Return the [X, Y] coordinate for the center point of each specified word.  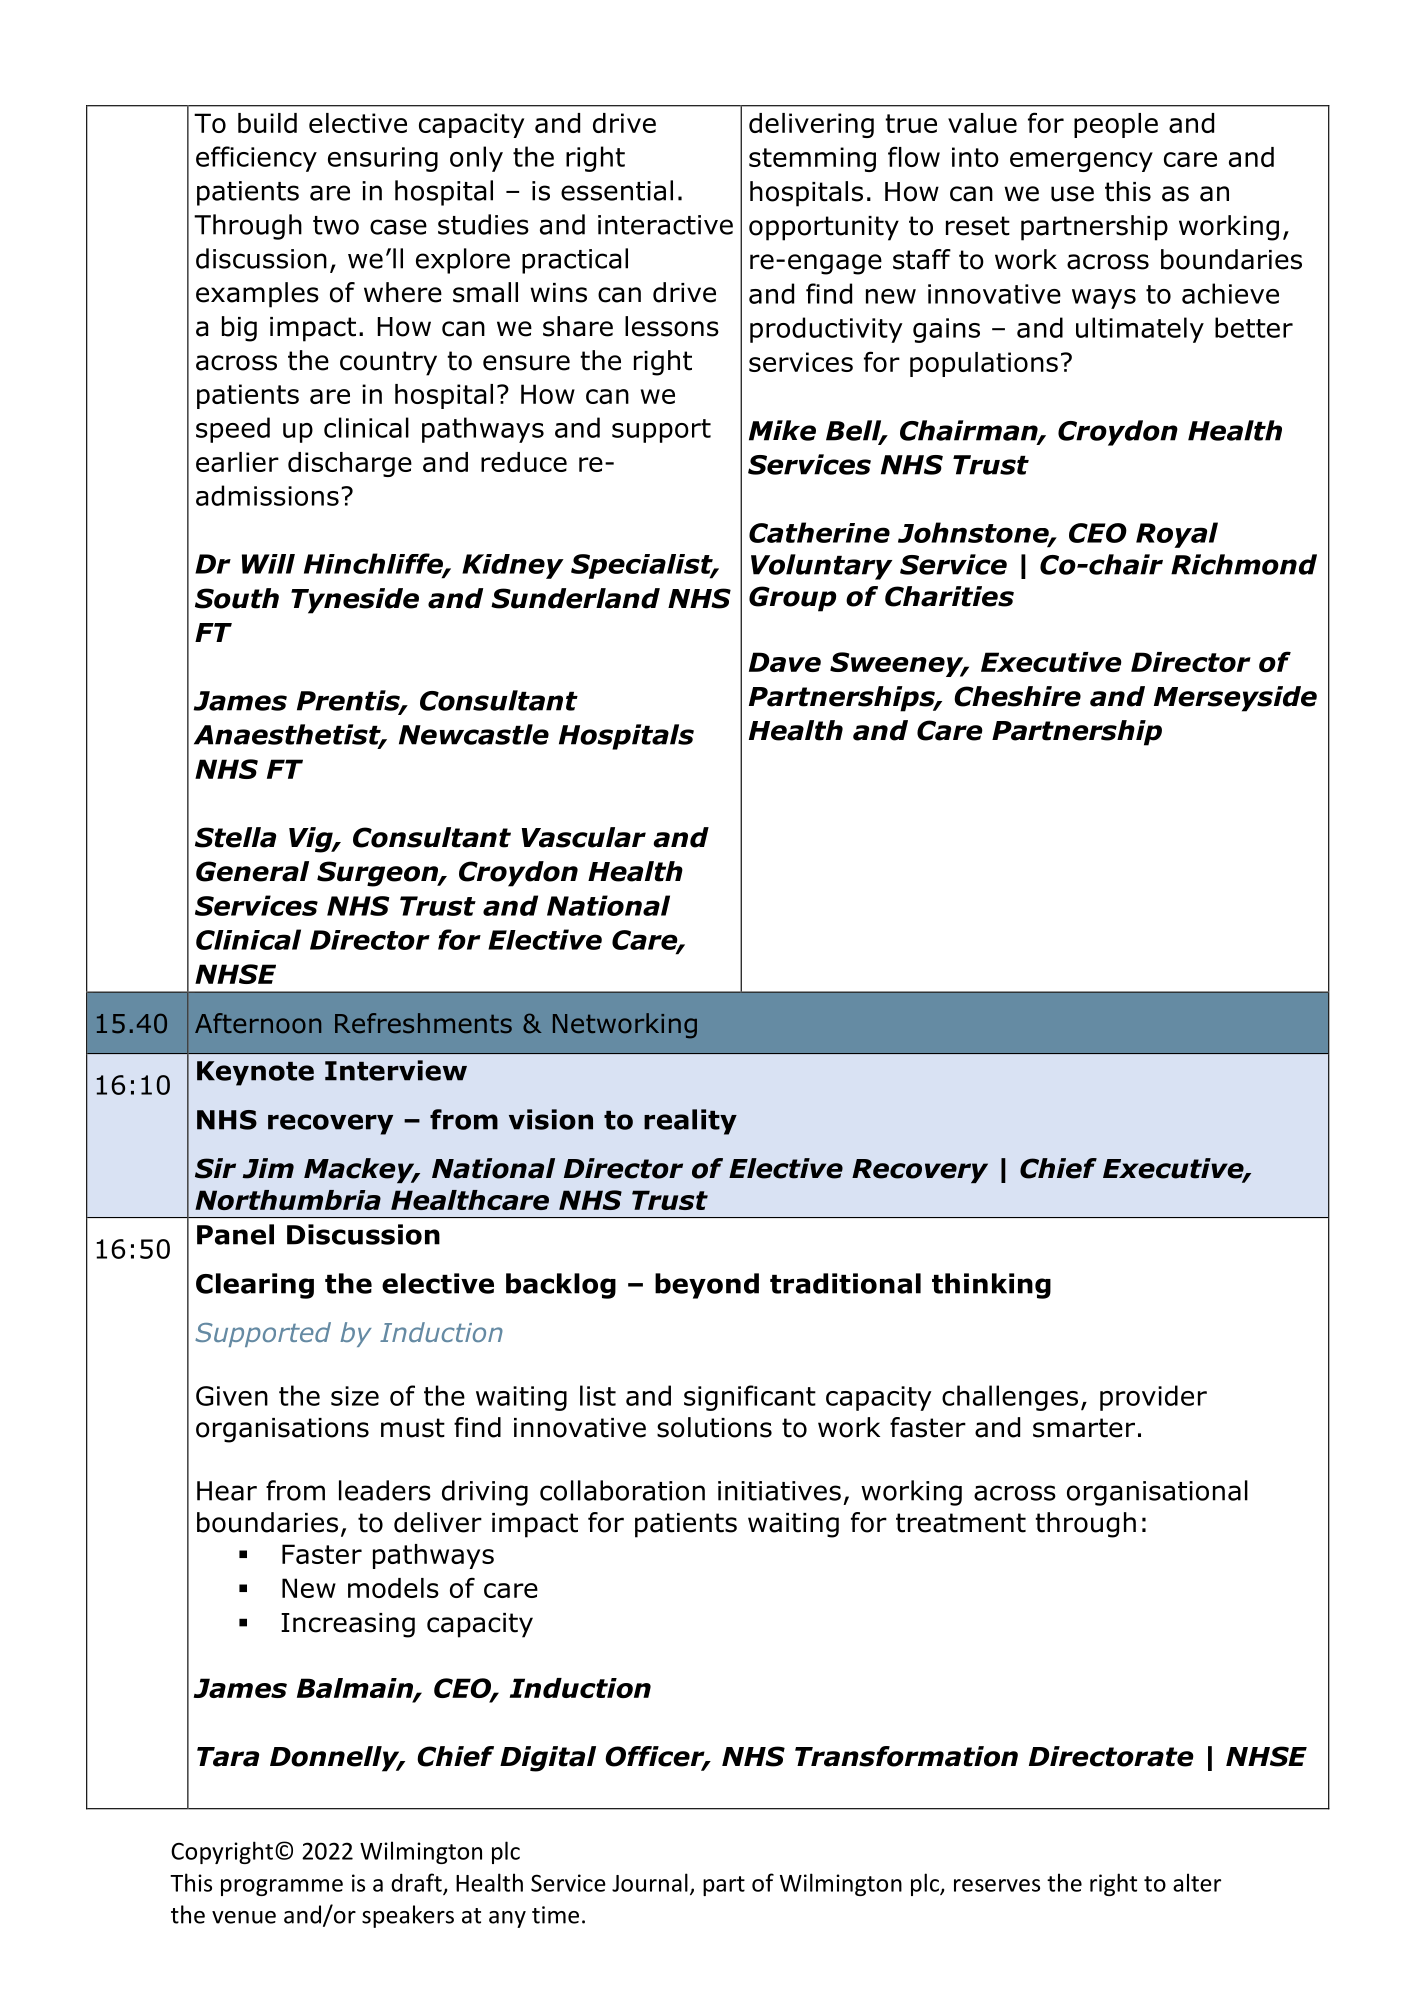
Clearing [255, 1286]
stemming [812, 159]
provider [1153, 1398]
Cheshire [1017, 696]
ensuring [383, 159]
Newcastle [474, 734]
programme [282, 1887]
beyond [707, 1286]
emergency [1081, 162]
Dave [785, 662]
